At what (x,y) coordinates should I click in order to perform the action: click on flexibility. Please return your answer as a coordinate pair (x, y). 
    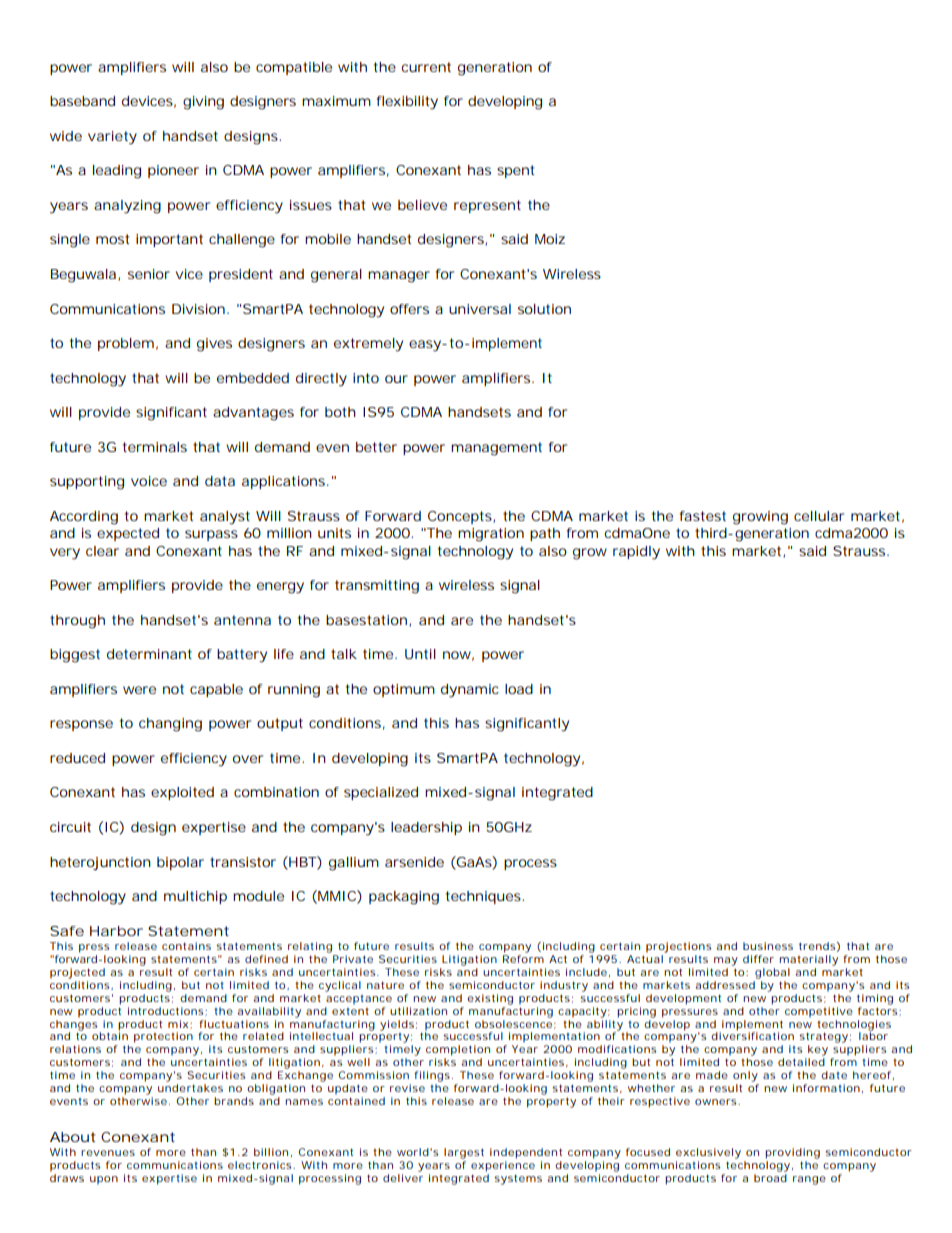
    Looking at the image, I should click on (407, 103).
